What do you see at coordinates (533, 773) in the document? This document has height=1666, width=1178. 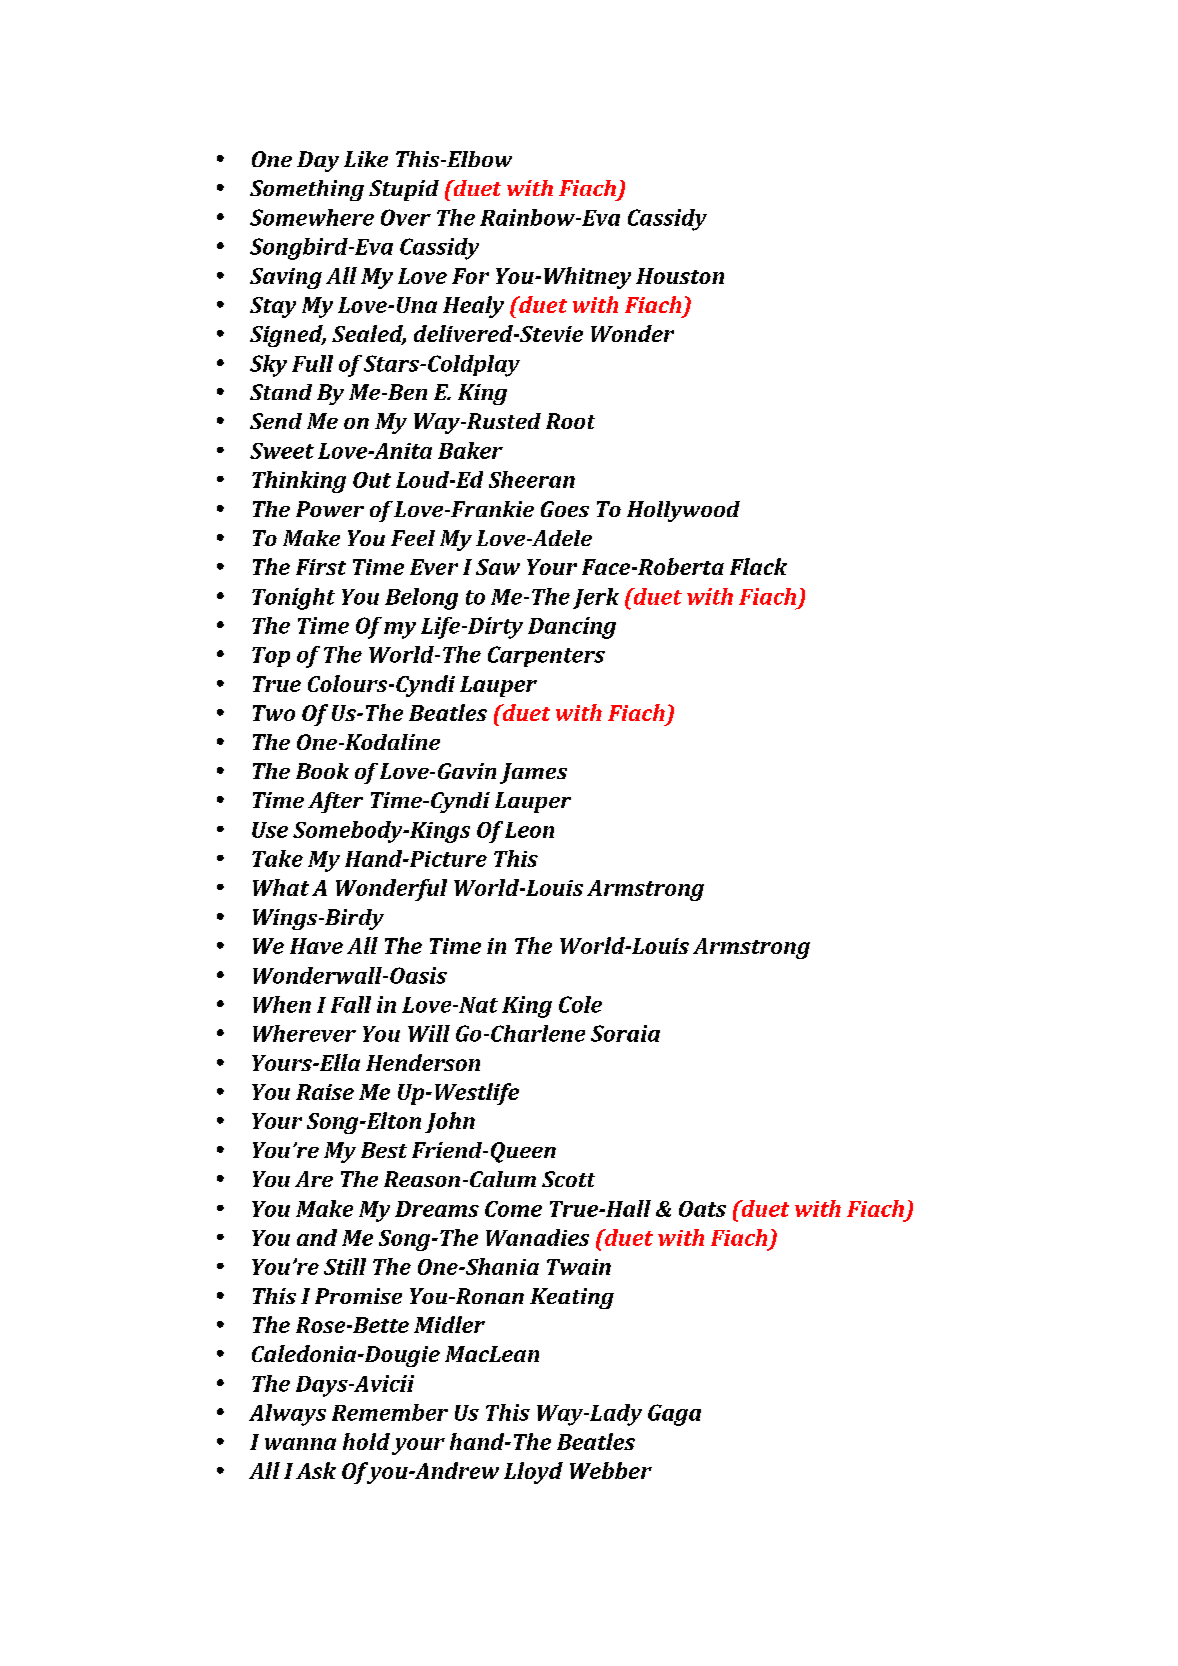 I see `James` at bounding box center [533, 773].
